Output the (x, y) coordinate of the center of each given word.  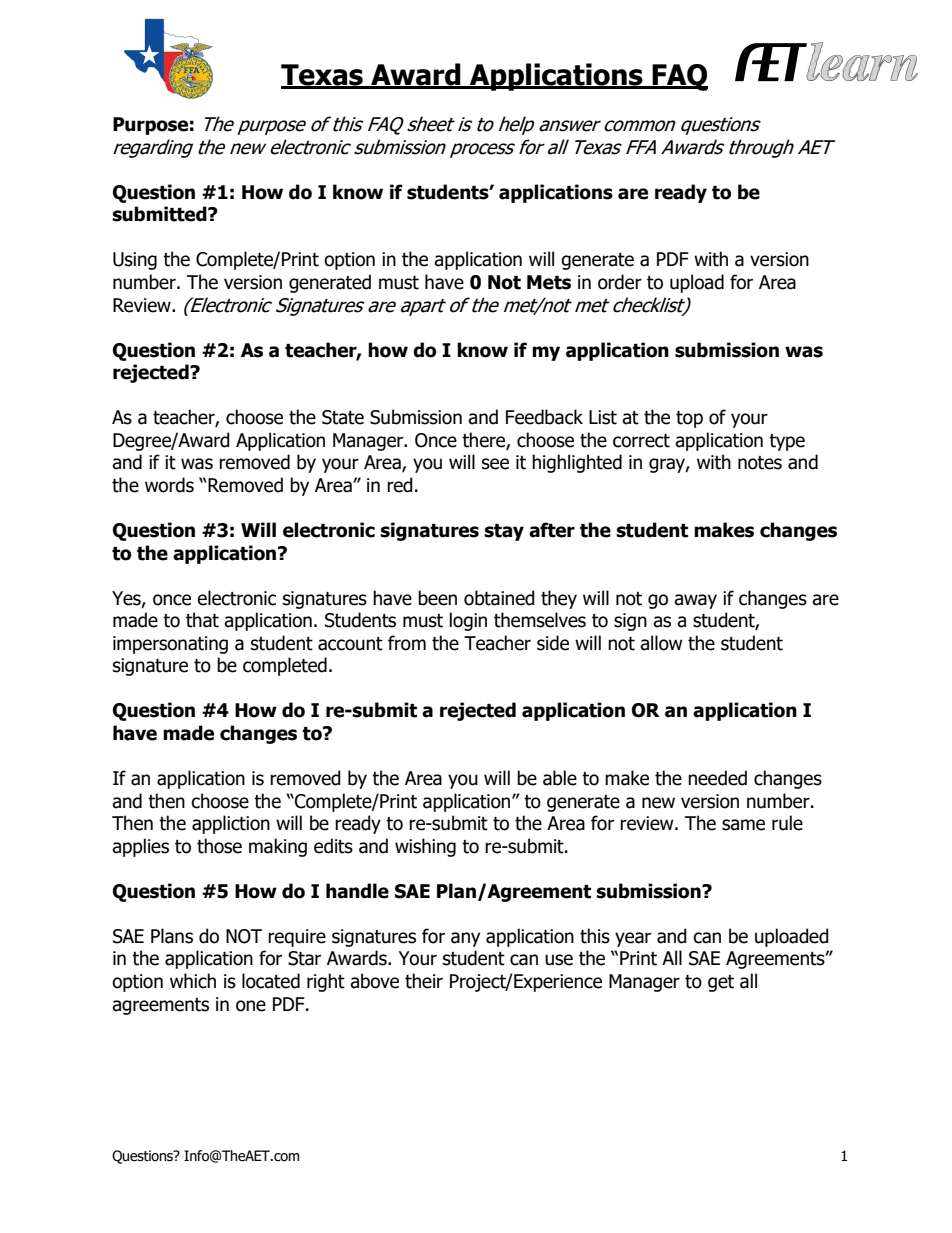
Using (135, 261)
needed (717, 778)
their (424, 981)
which (193, 981)
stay (504, 532)
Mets (549, 282)
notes (760, 463)
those (219, 846)
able (560, 778)
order (620, 282)
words (169, 485)
